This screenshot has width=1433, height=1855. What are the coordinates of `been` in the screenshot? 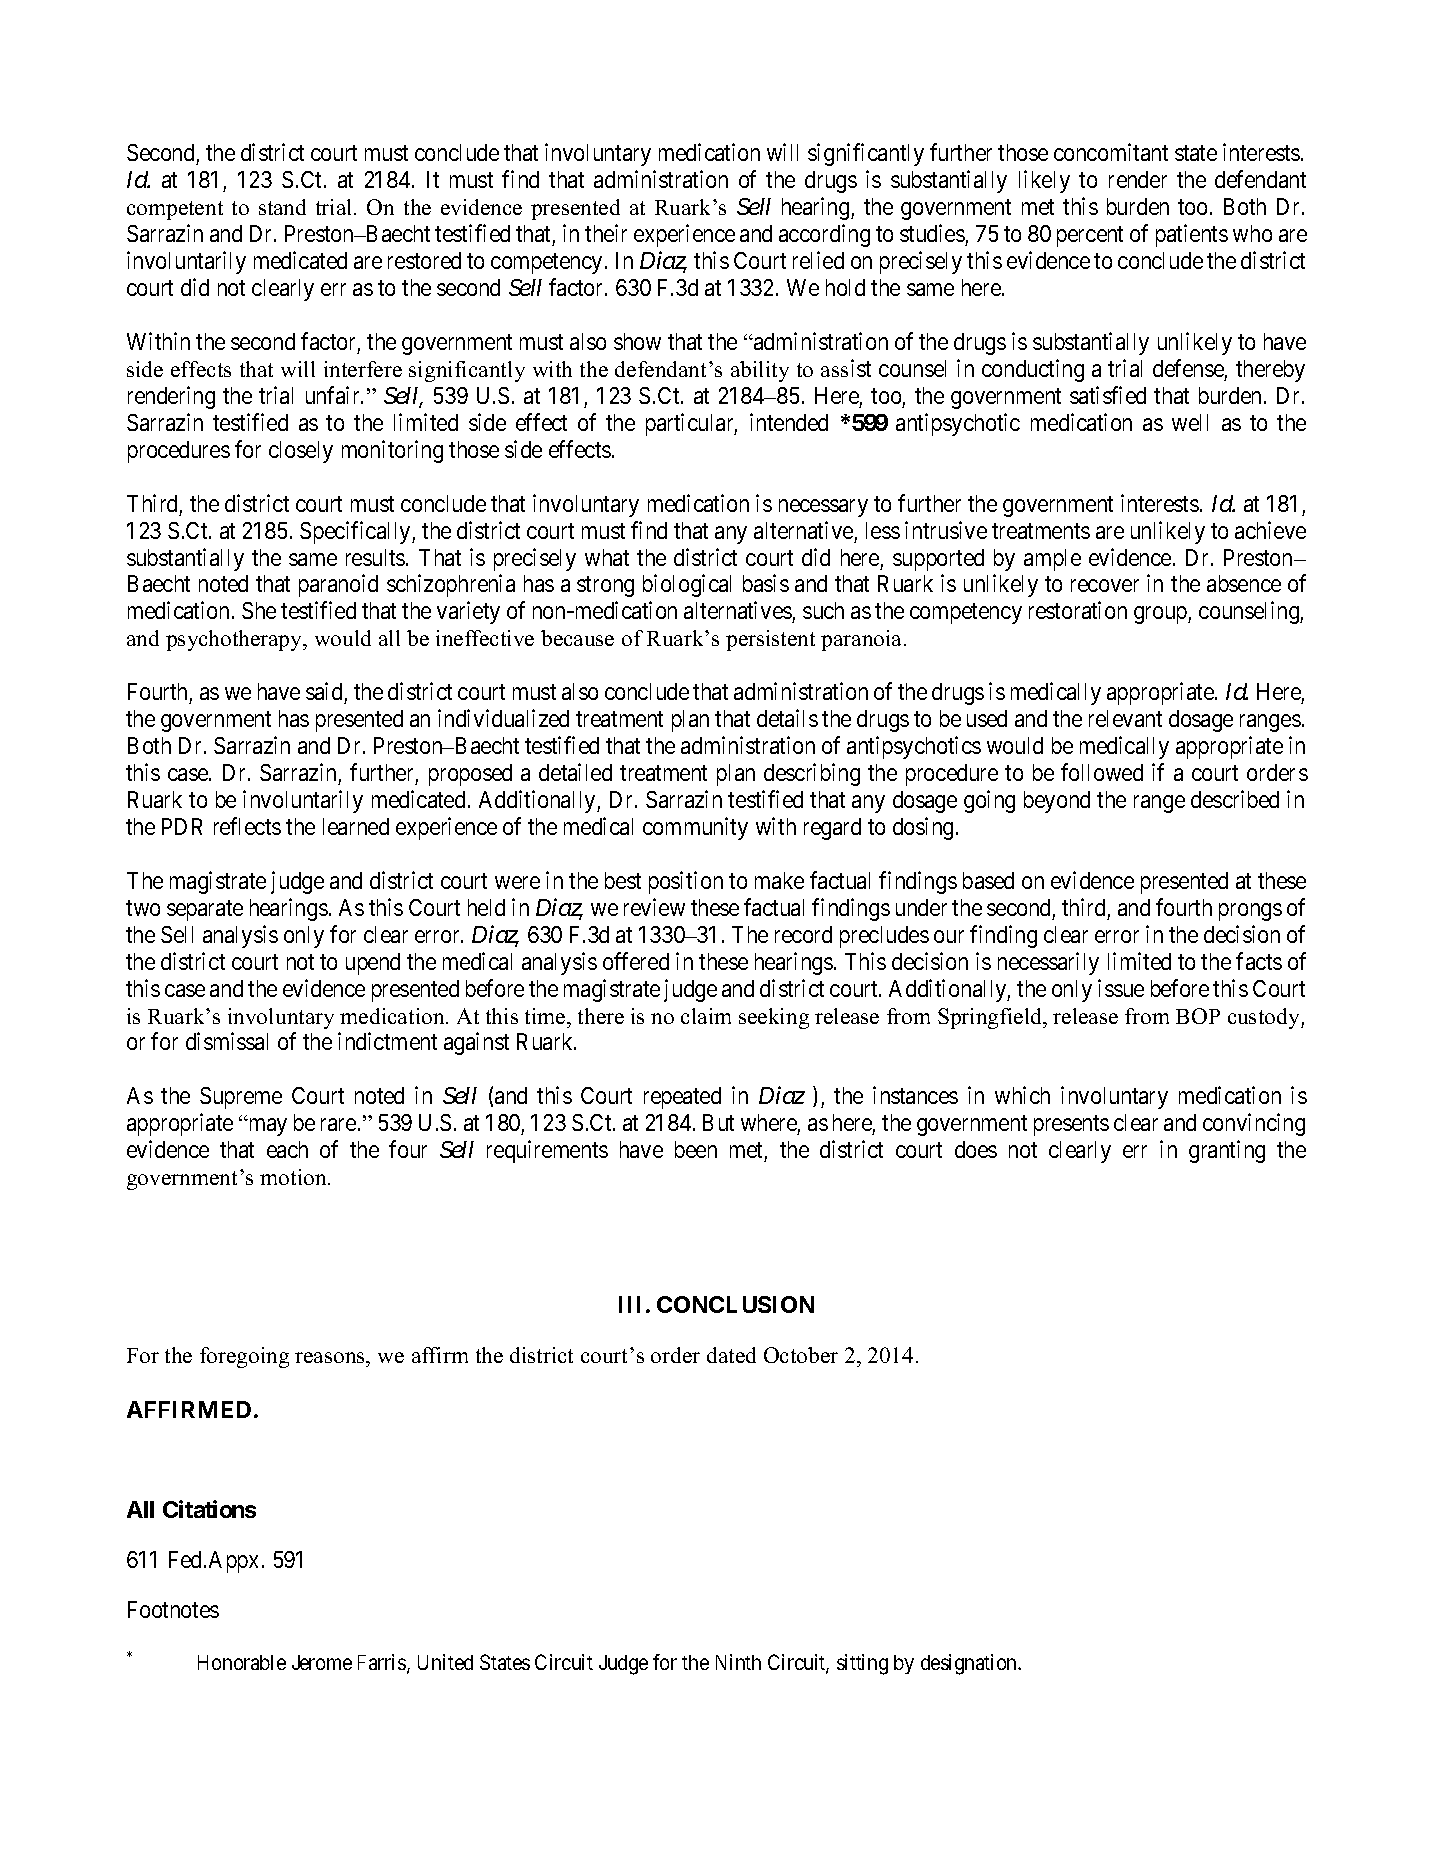 It's located at (696, 1149).
